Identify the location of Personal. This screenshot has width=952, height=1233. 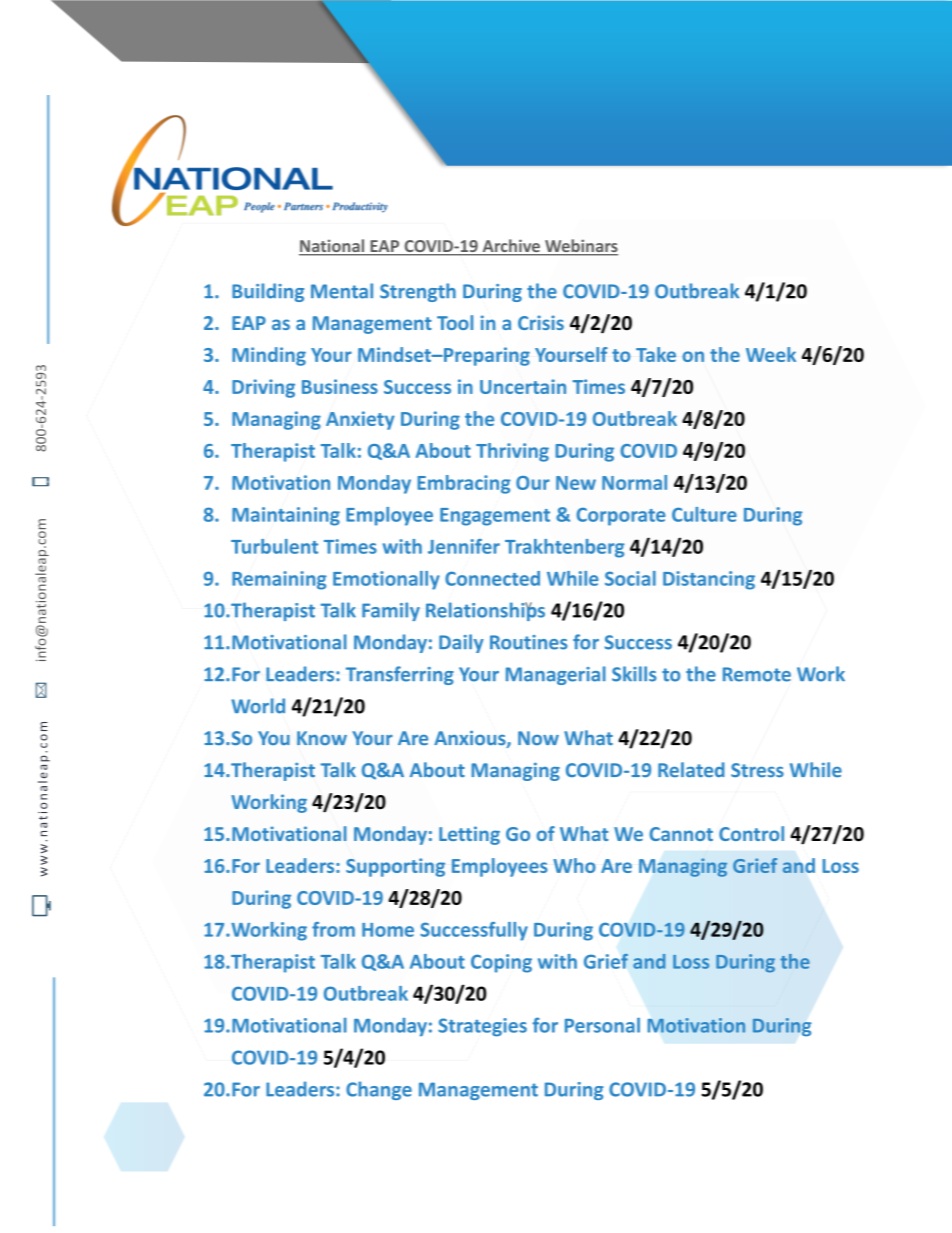
(602, 1025).
